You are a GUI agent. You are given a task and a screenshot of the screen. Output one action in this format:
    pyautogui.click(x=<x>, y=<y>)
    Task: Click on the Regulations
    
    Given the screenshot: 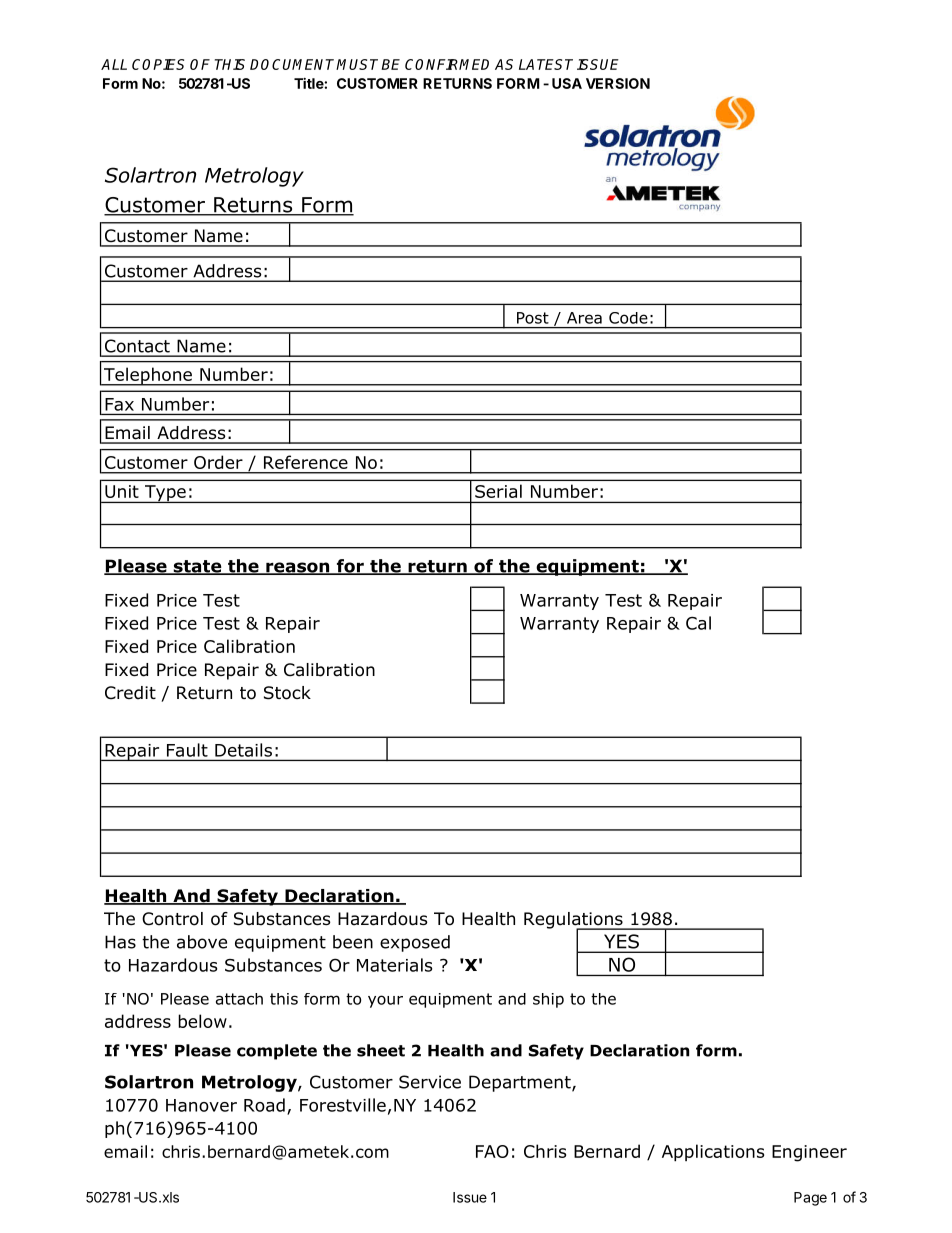 What is the action you would take?
    pyautogui.click(x=574, y=921)
